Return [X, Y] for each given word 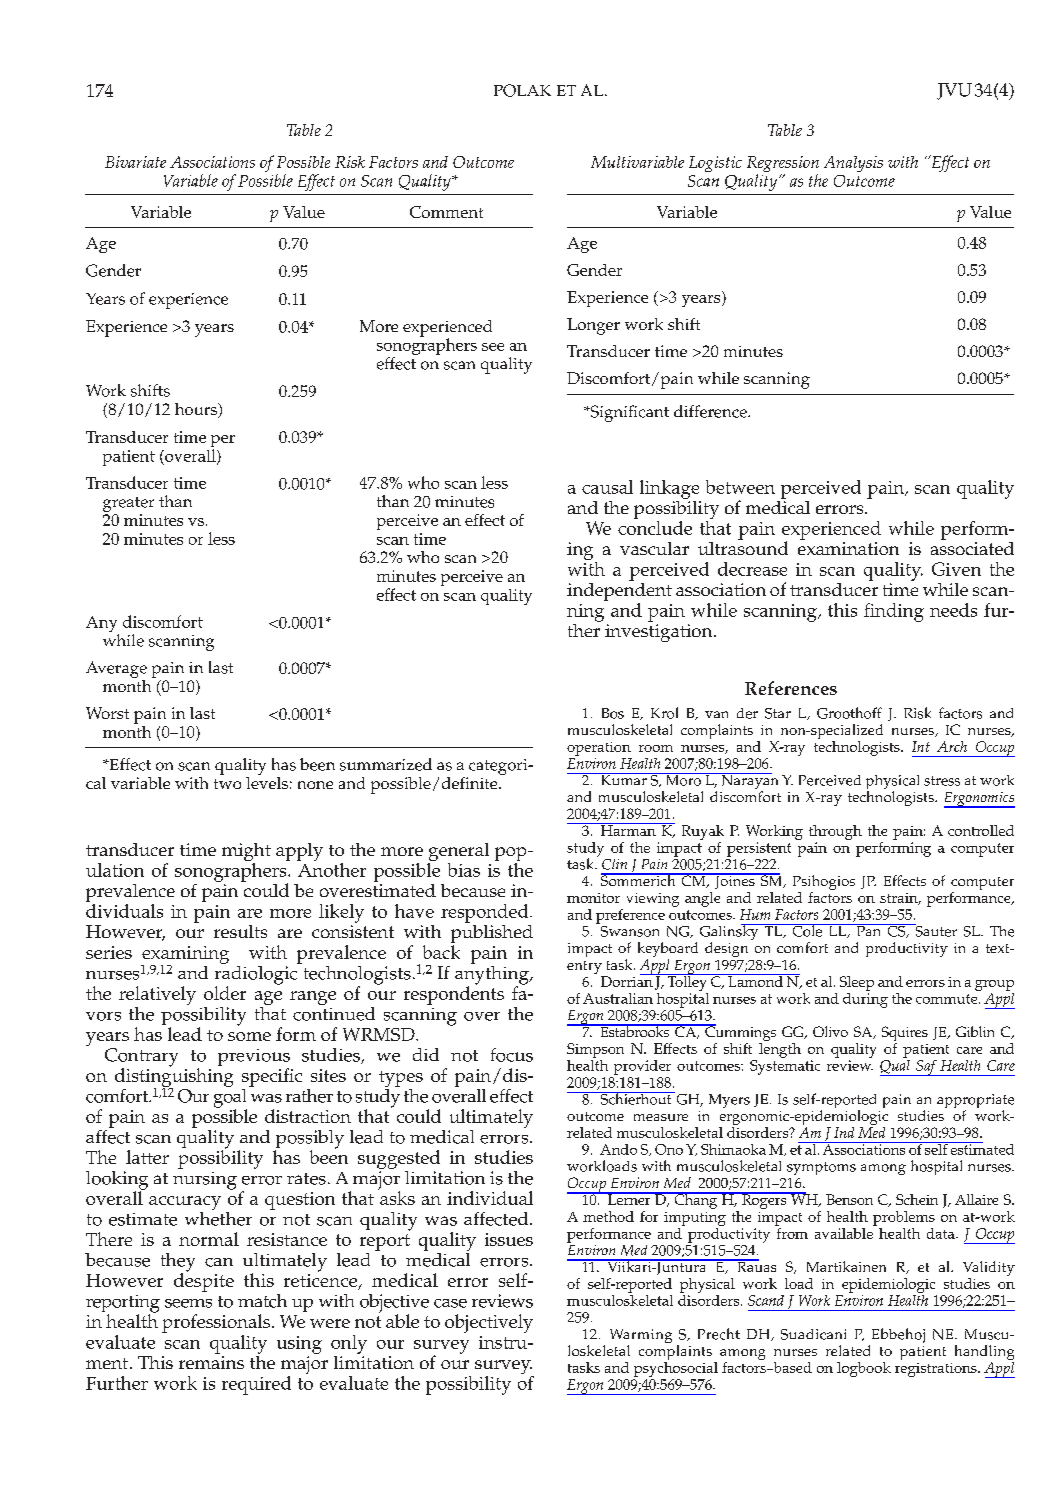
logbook [864, 1369]
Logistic [715, 164]
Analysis [853, 164]
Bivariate [135, 162]
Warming [641, 1337]
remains [211, 1362]
